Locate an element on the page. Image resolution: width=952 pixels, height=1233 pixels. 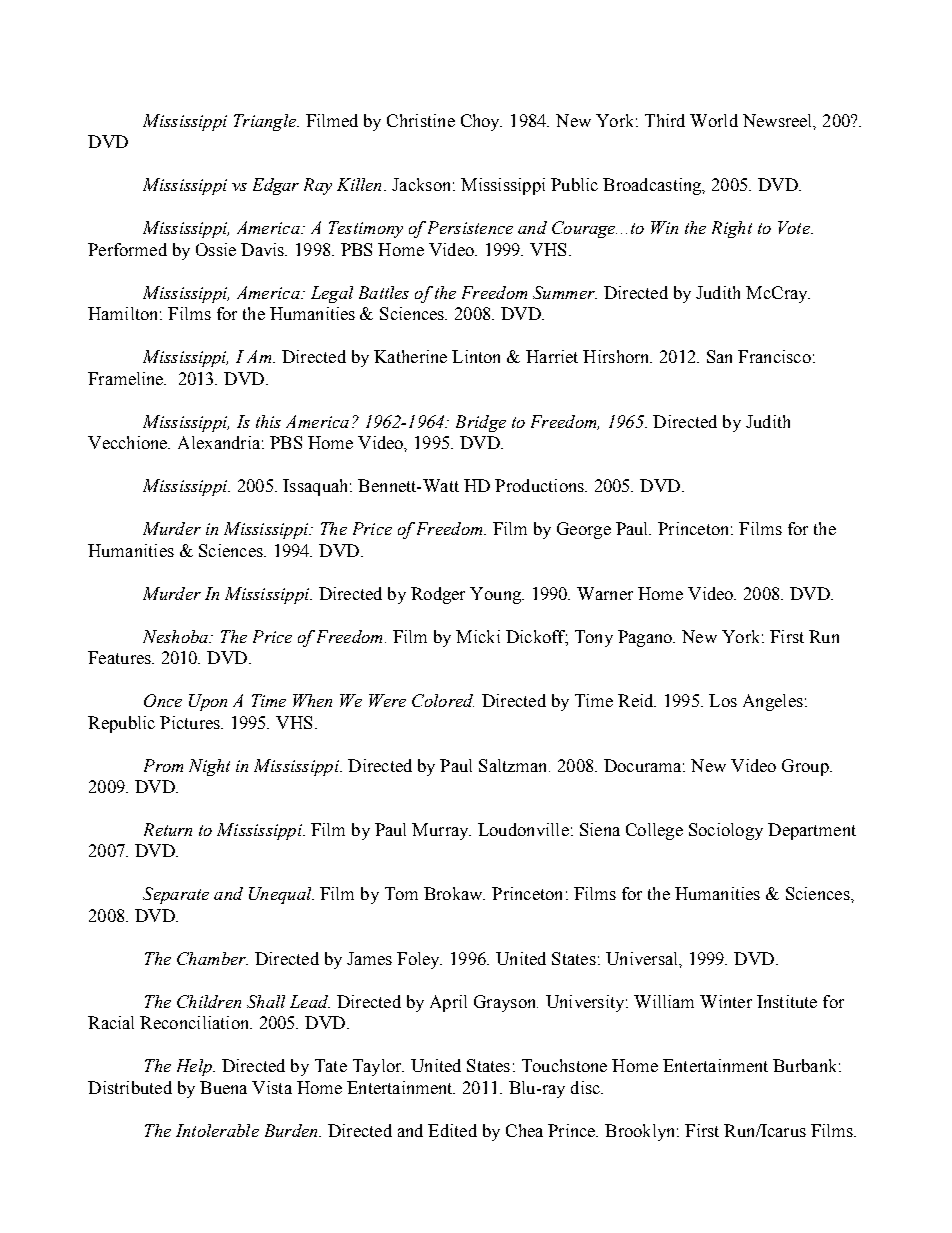
Features is located at coordinates (120, 657).
